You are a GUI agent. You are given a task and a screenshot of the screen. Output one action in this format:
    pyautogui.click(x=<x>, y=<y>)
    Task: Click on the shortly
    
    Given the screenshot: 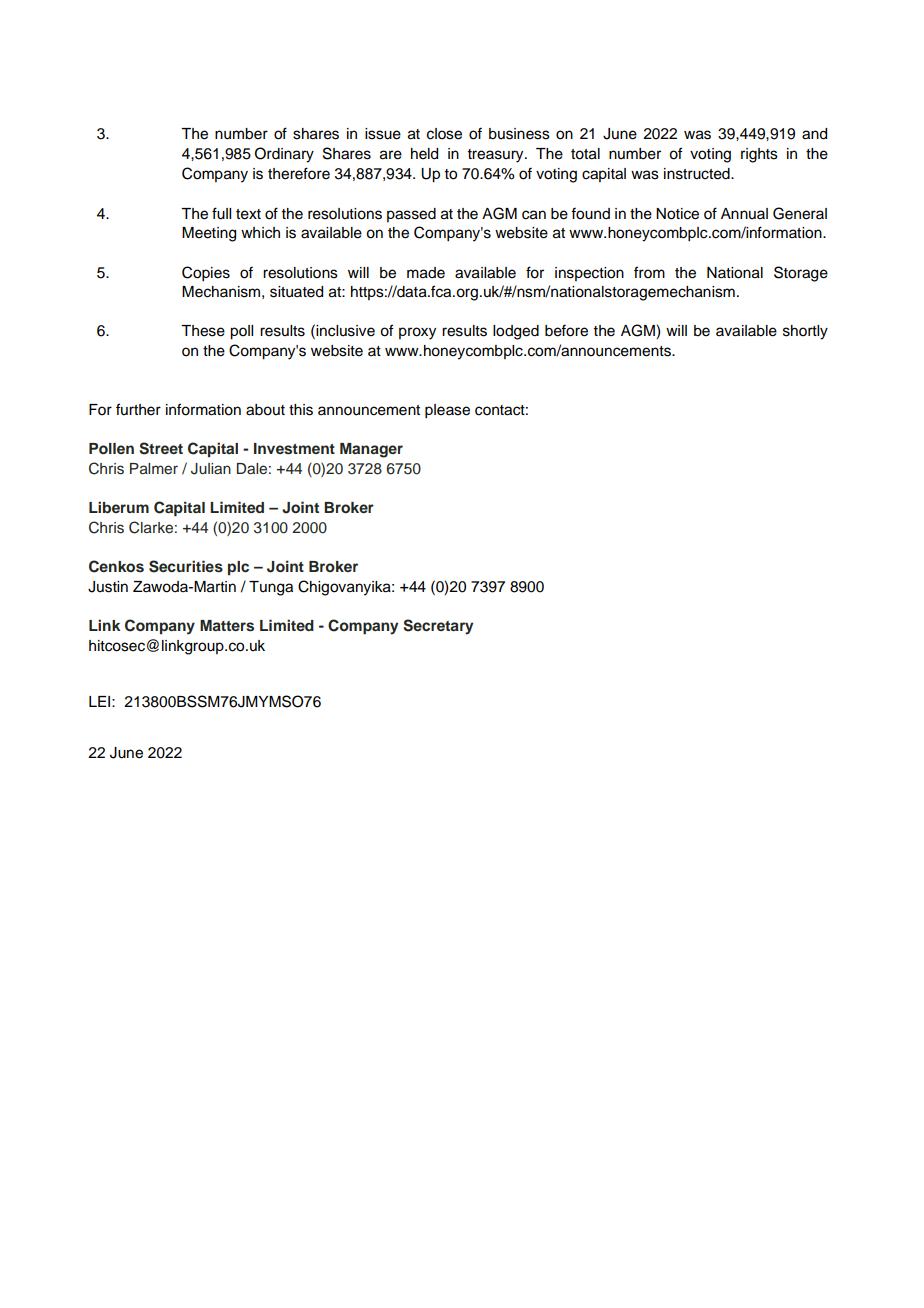 What is the action you would take?
    pyautogui.click(x=805, y=332)
